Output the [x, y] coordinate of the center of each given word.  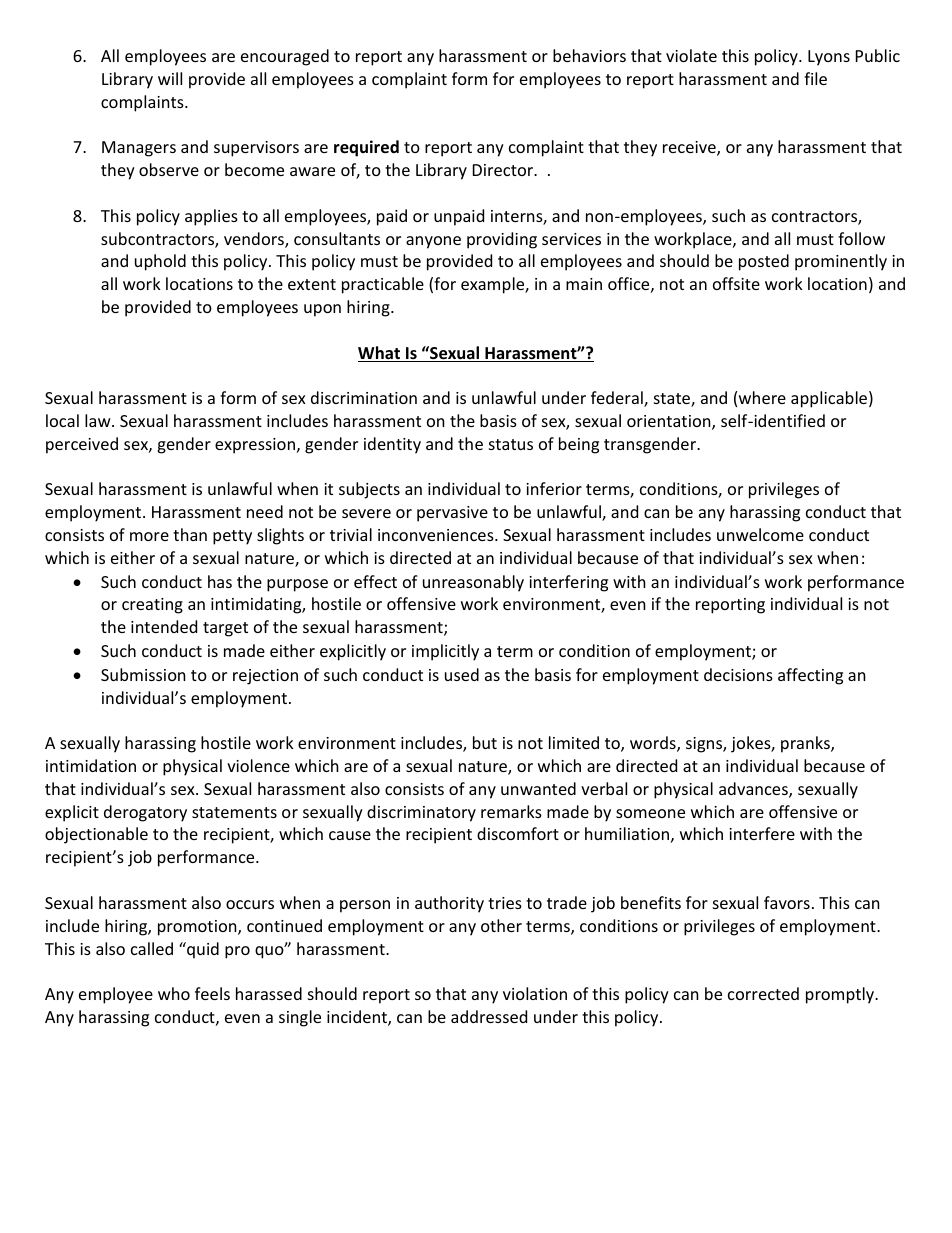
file [815, 78]
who [174, 993]
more [149, 536]
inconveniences [437, 535]
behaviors [589, 55]
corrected [763, 993]
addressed [489, 1016]
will [170, 78]
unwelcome [760, 534]
